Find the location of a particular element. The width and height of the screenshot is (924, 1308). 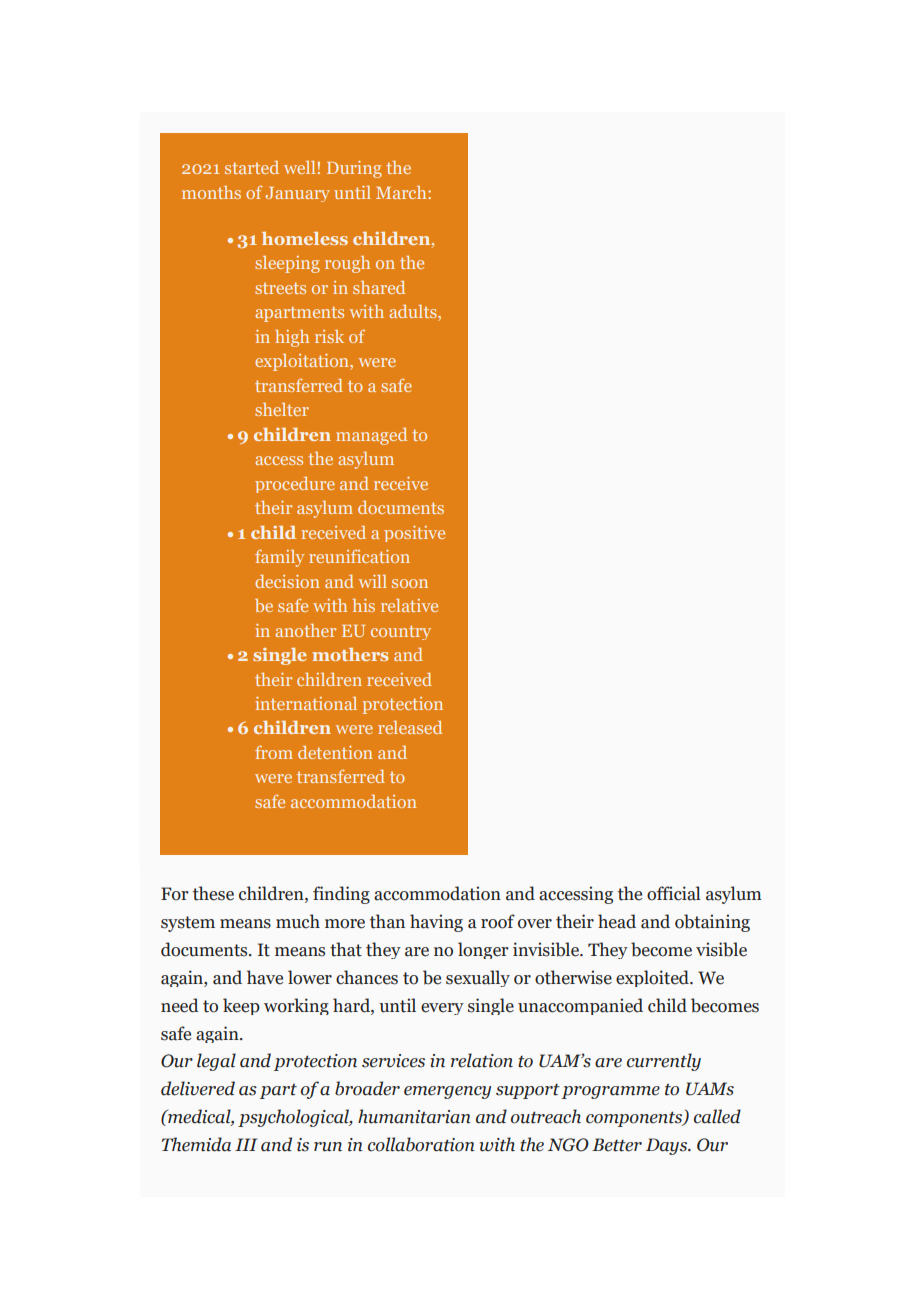

started is located at coordinates (252, 167).
